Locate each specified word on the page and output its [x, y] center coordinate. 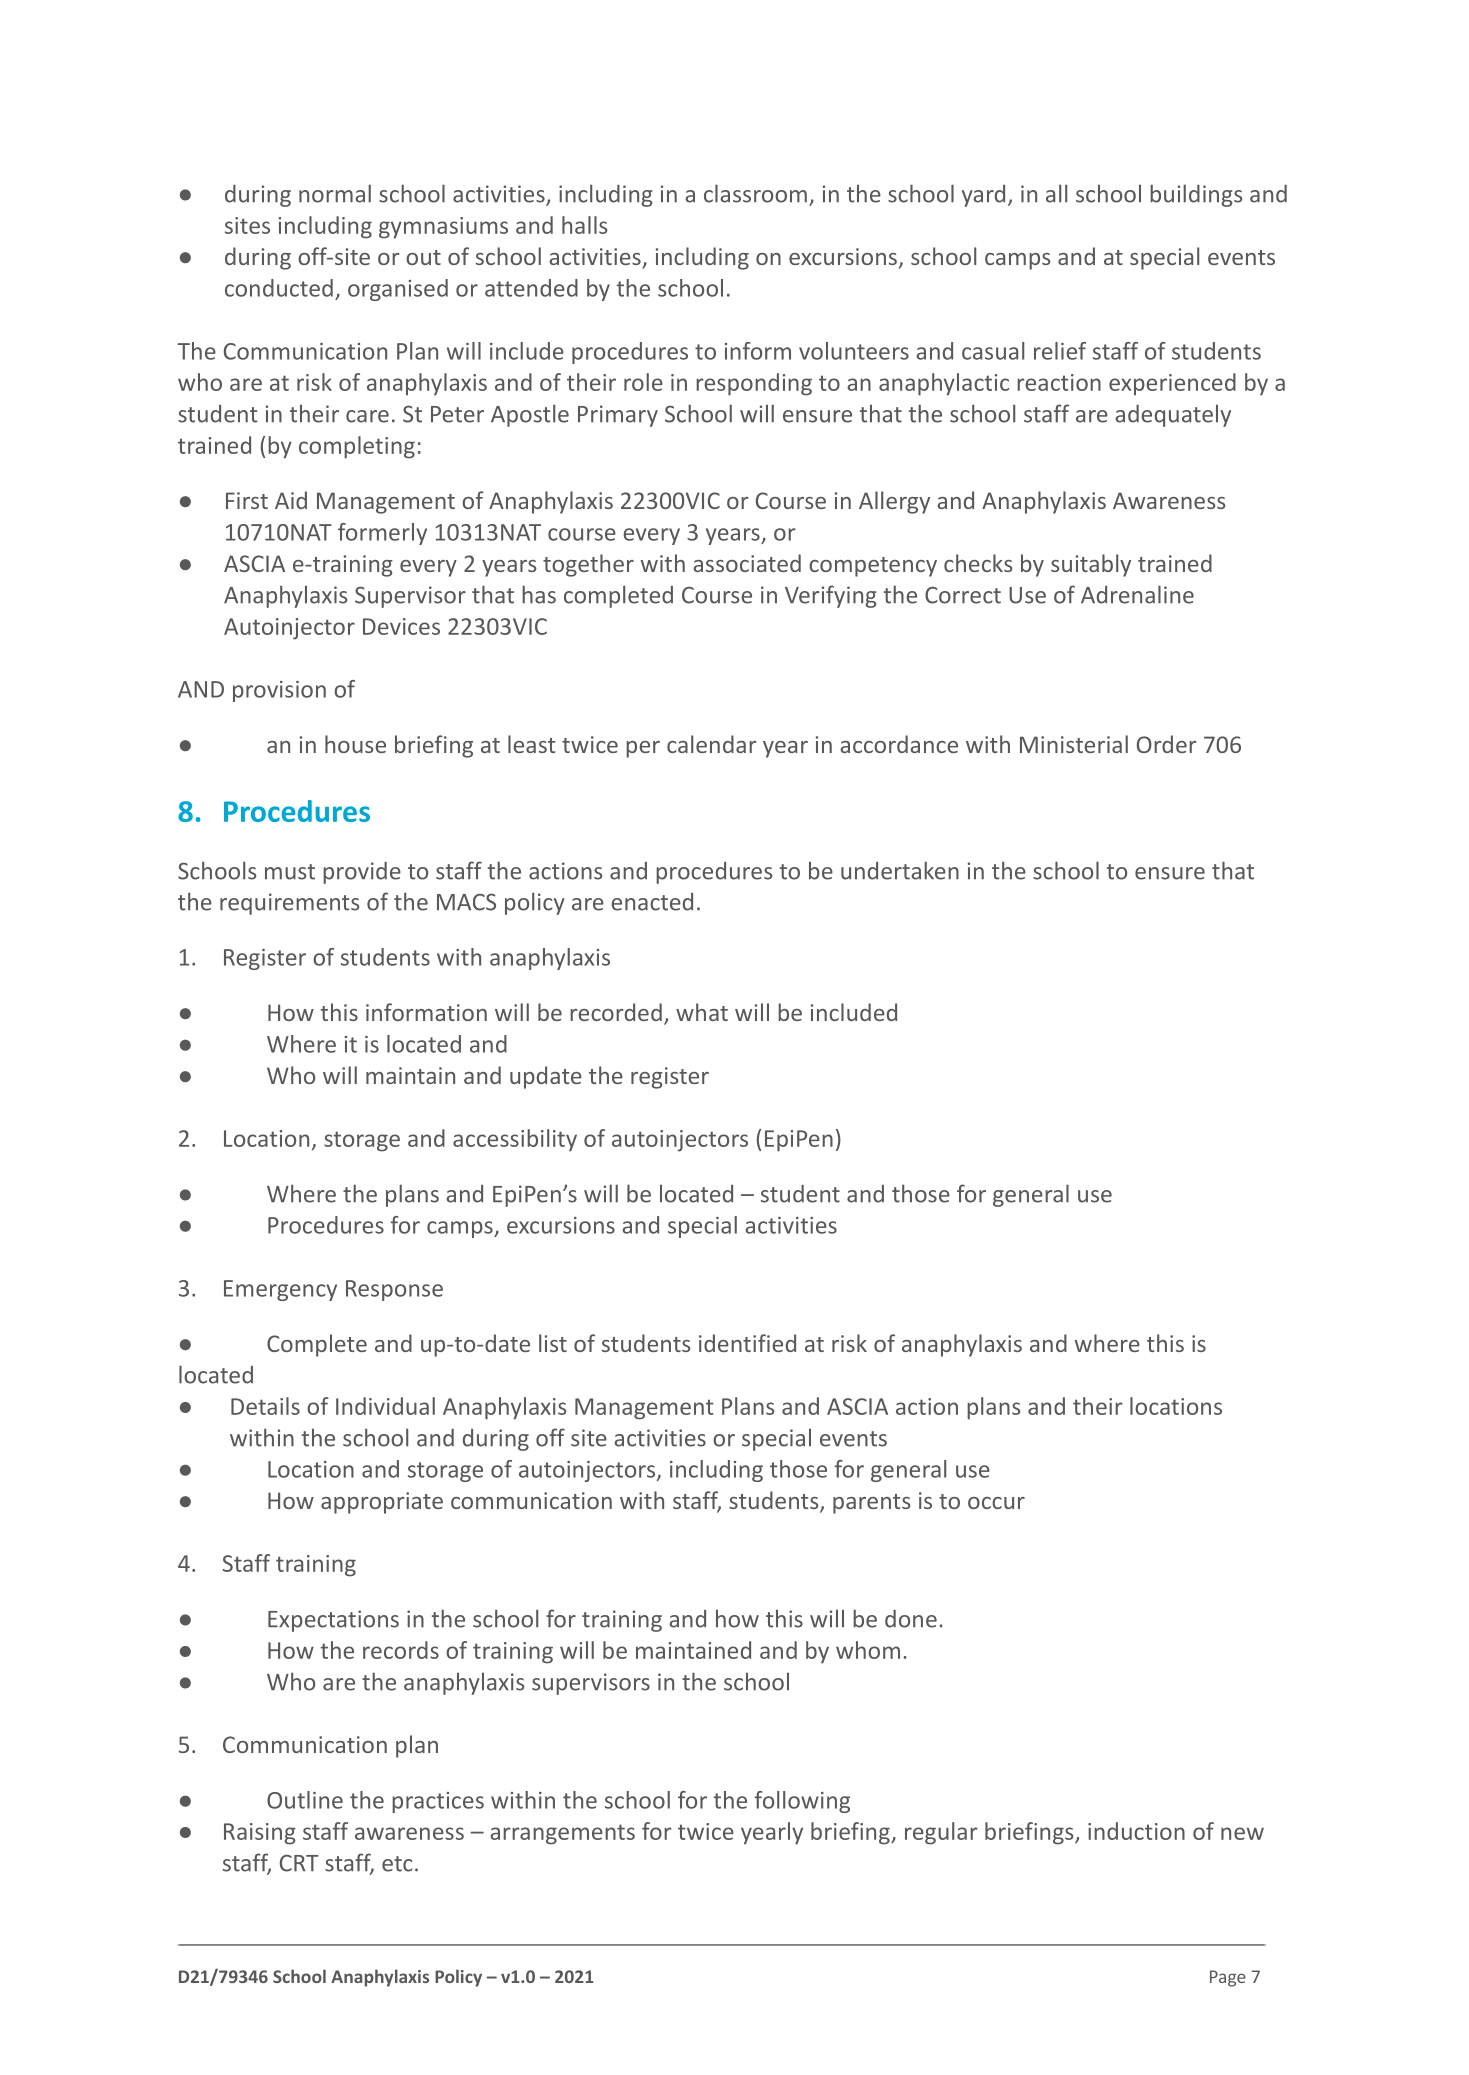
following [802, 1802]
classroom [755, 193]
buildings [1196, 195]
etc [397, 1864]
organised [398, 290]
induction [1136, 1831]
